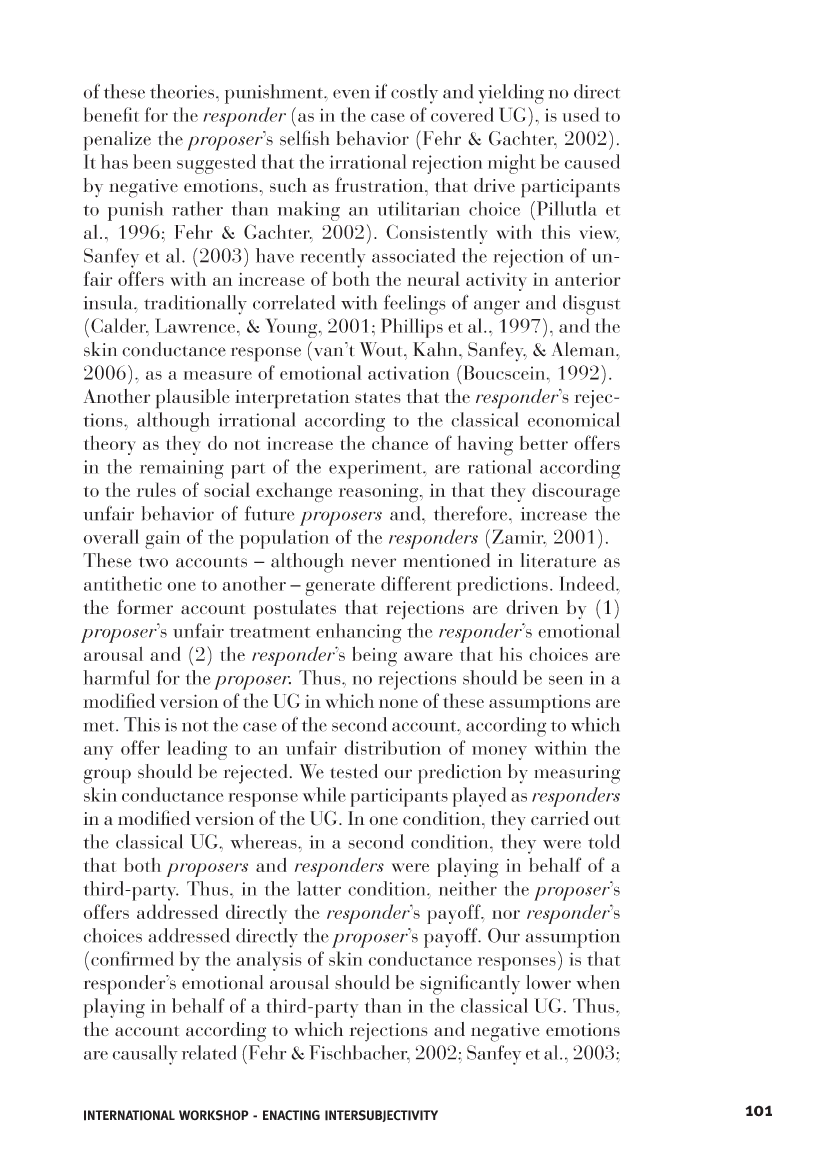  Describe the element at coordinates (107, 776) in the screenshot. I see `group` at that location.
